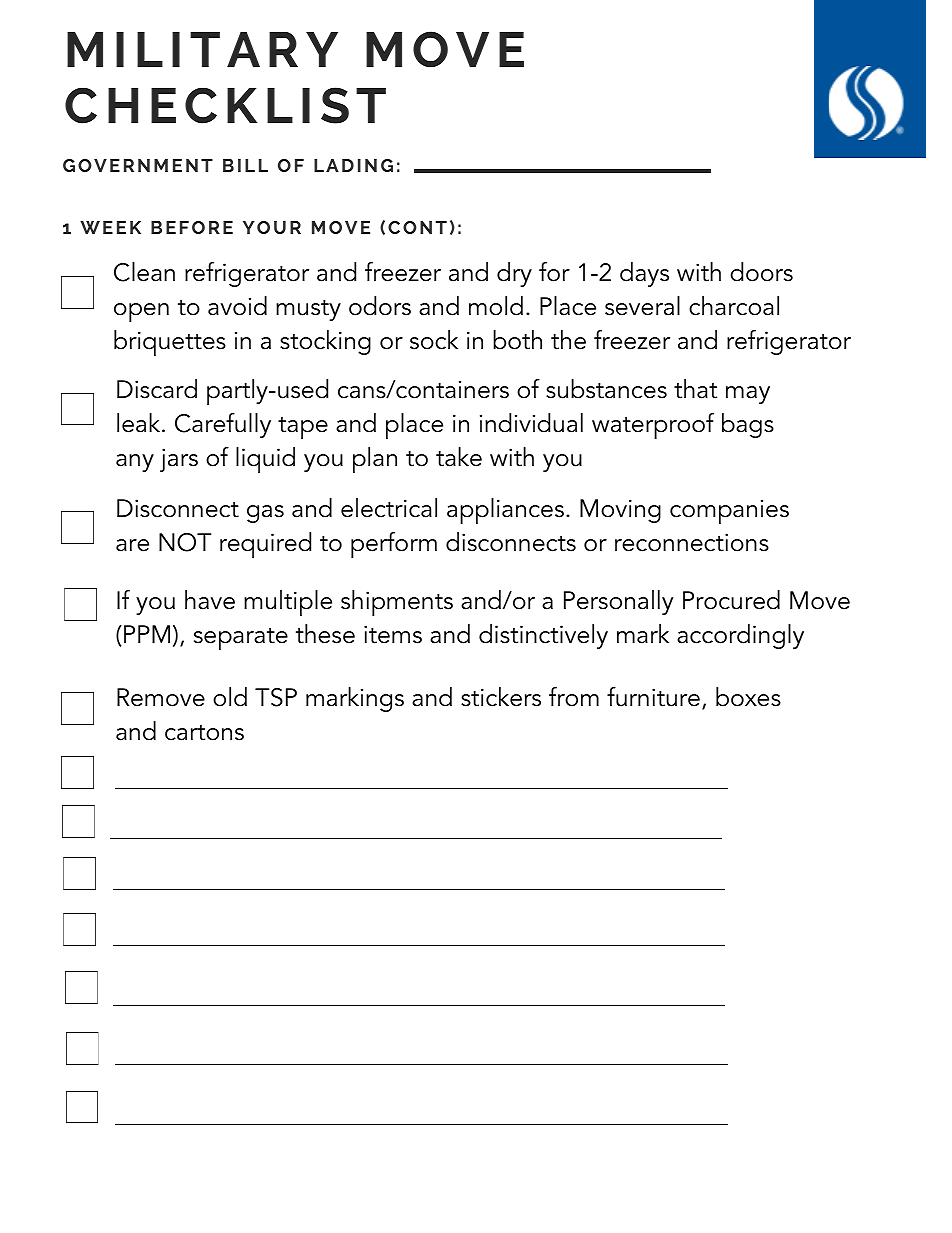 The height and width of the screenshot is (1233, 952). What do you see at coordinates (204, 733) in the screenshot?
I see `cartons` at bounding box center [204, 733].
